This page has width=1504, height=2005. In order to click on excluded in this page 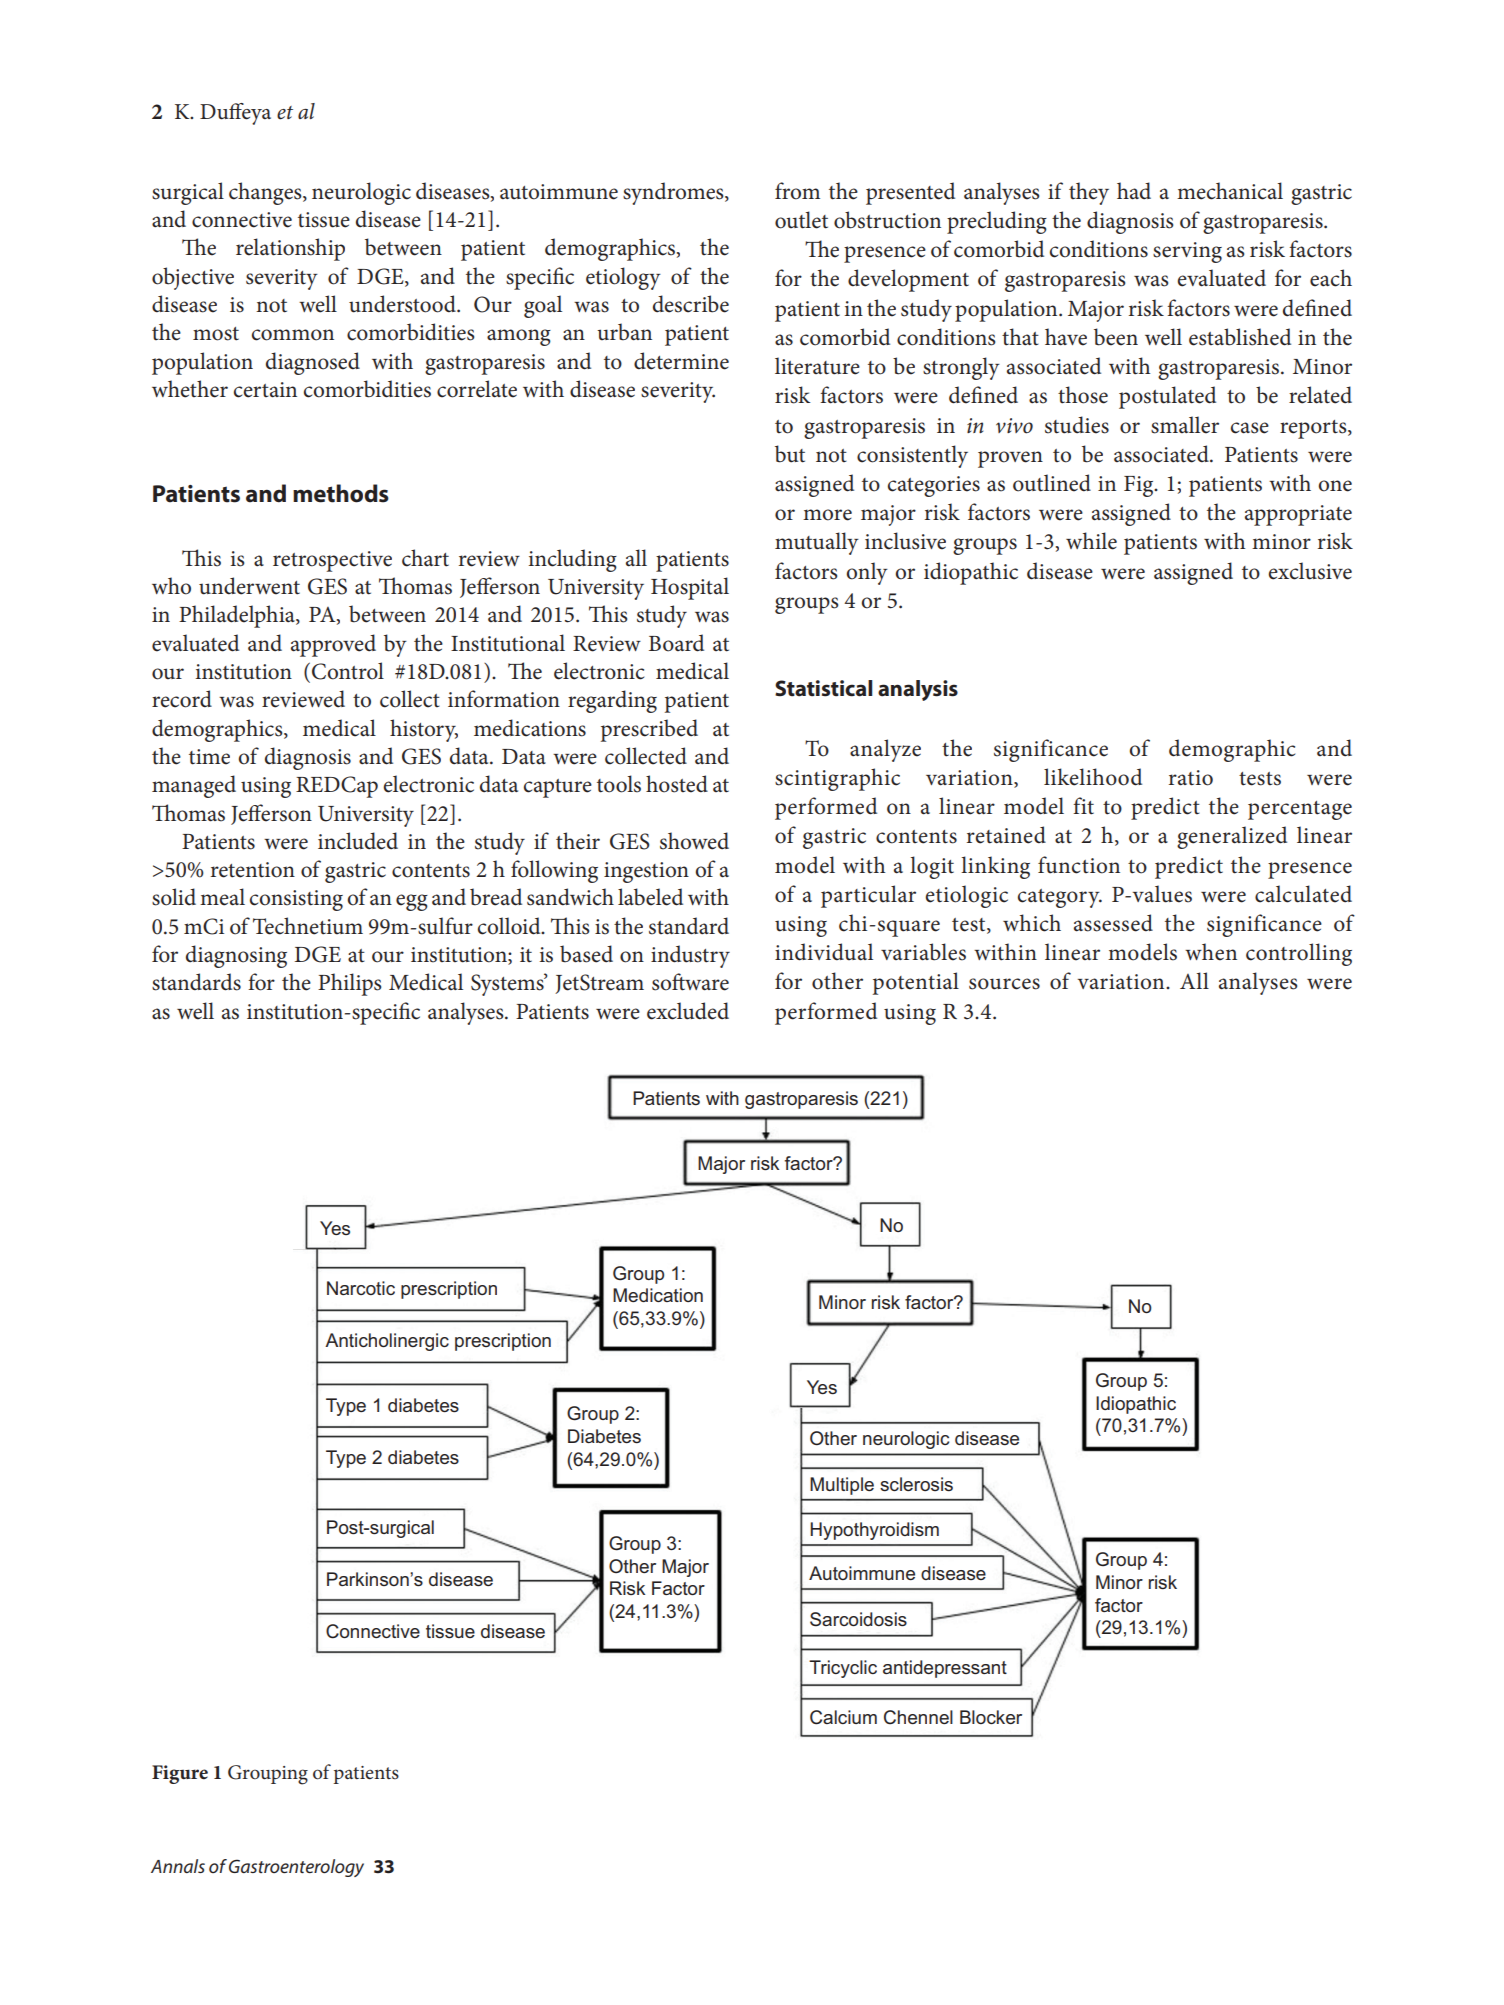, I will do `click(688, 1011)`.
